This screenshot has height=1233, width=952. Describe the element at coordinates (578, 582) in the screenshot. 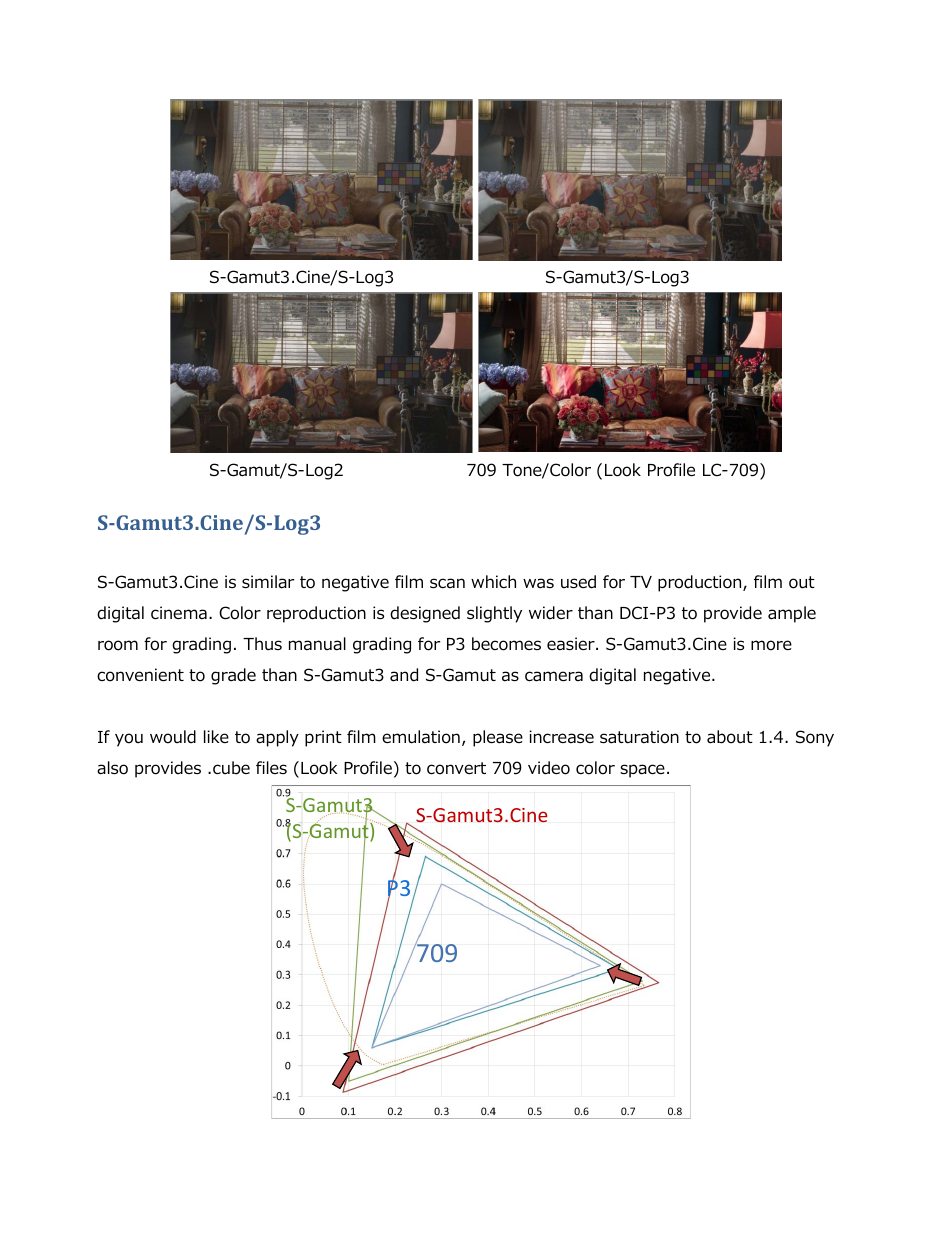

I see `used` at that location.
